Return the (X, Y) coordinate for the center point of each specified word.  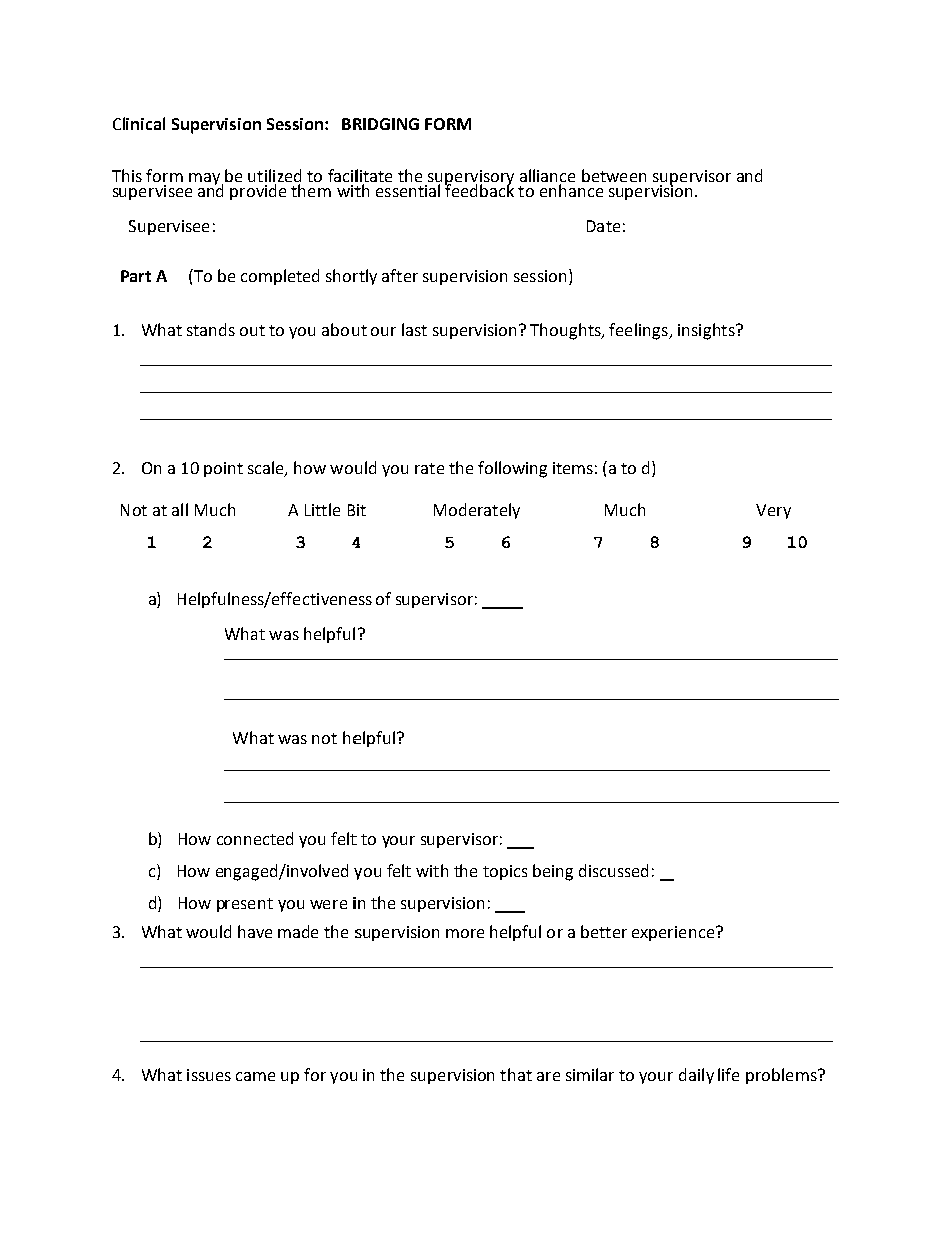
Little (322, 509)
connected (255, 838)
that (516, 1074)
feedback (479, 189)
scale (267, 469)
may (204, 179)
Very (773, 511)
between (614, 175)
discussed (613, 870)
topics (505, 872)
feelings (639, 331)
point (223, 469)
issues (209, 1075)
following (512, 469)
